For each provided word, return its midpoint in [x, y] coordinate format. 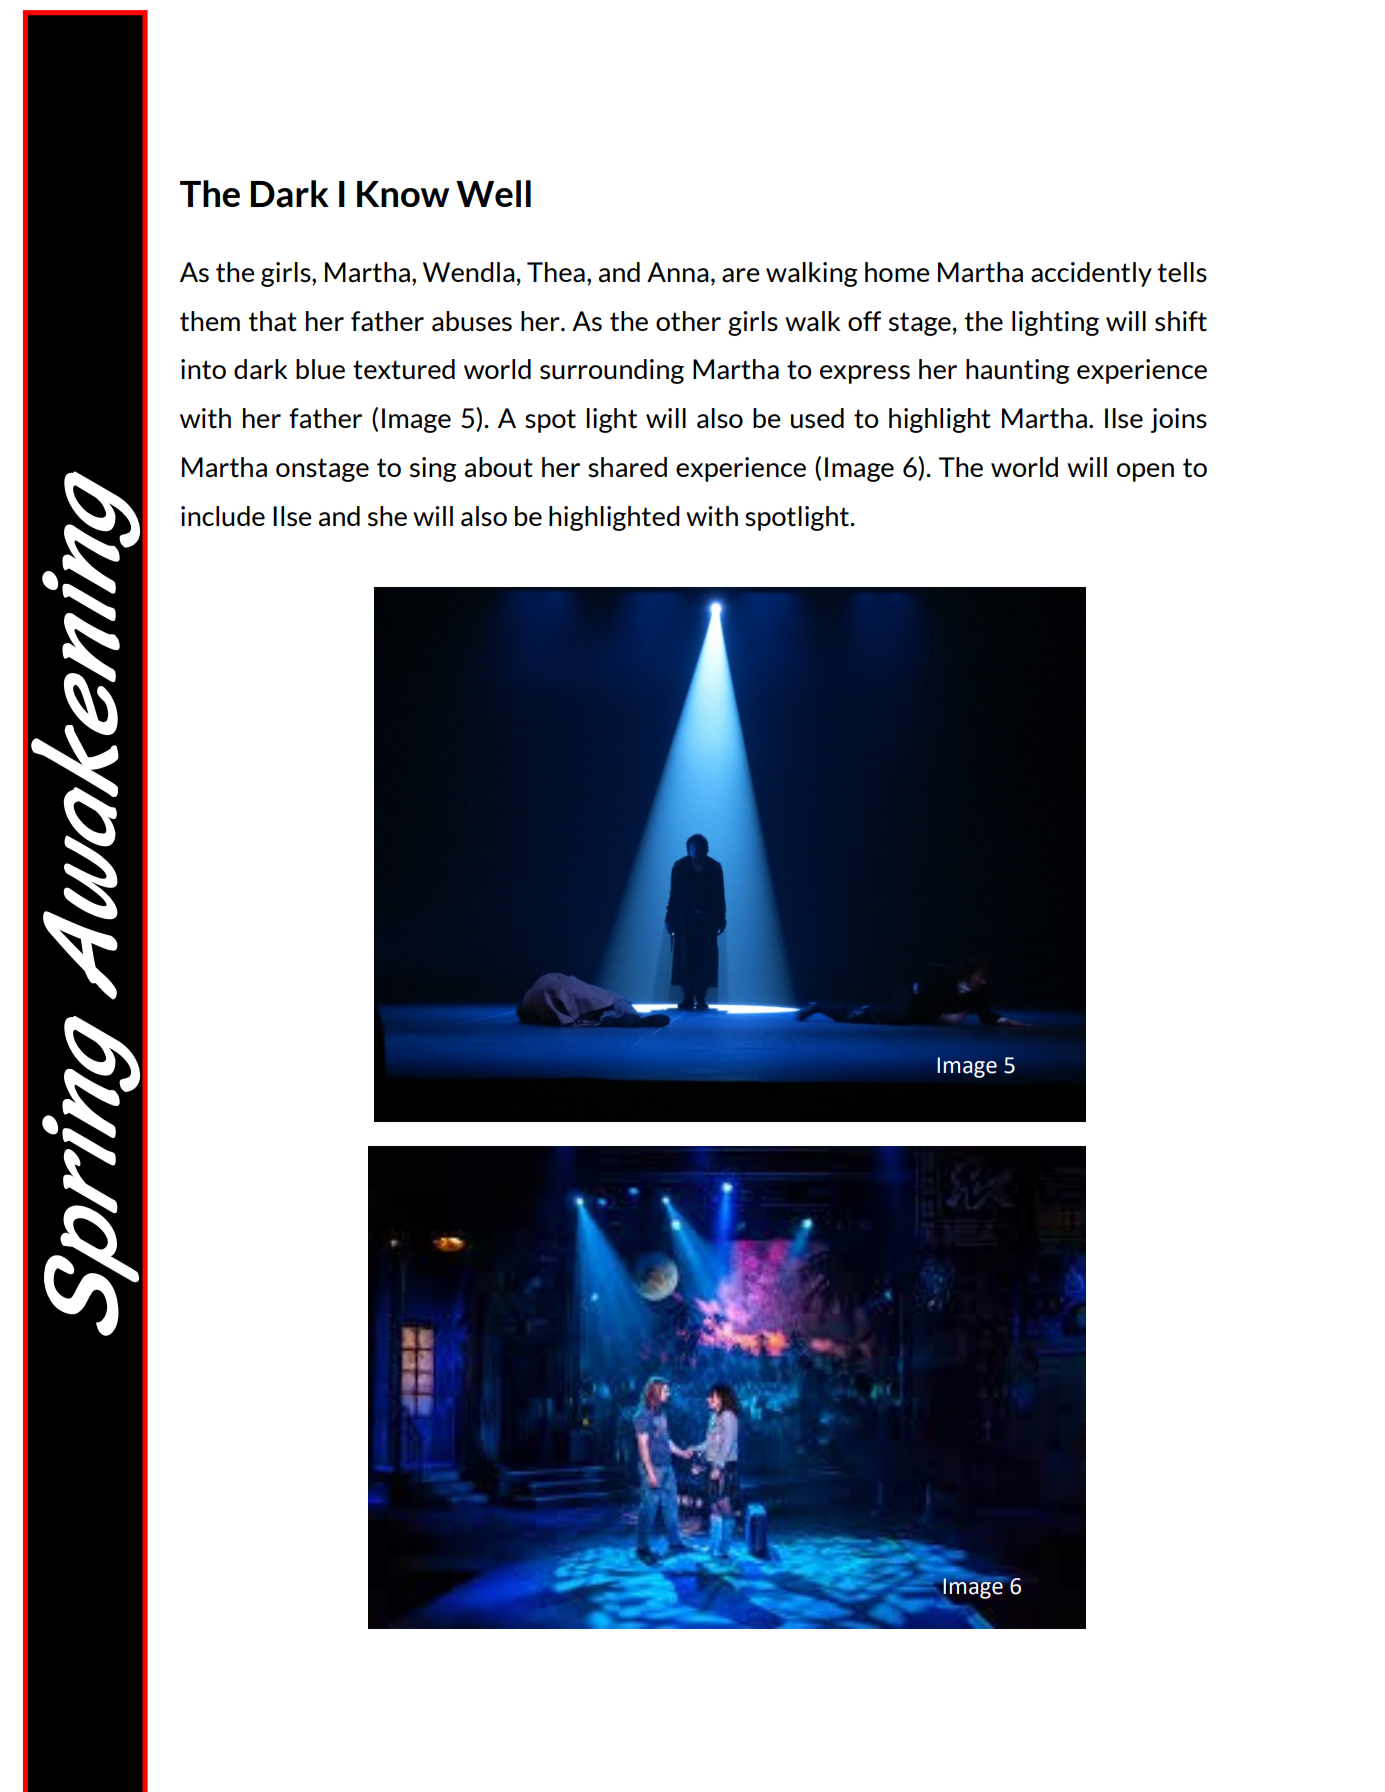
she [387, 516]
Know [403, 194]
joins [1179, 420]
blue [320, 369]
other [688, 321]
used [817, 418]
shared [627, 467]
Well [493, 193]
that [273, 321]
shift [1181, 321]
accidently [1091, 274]
